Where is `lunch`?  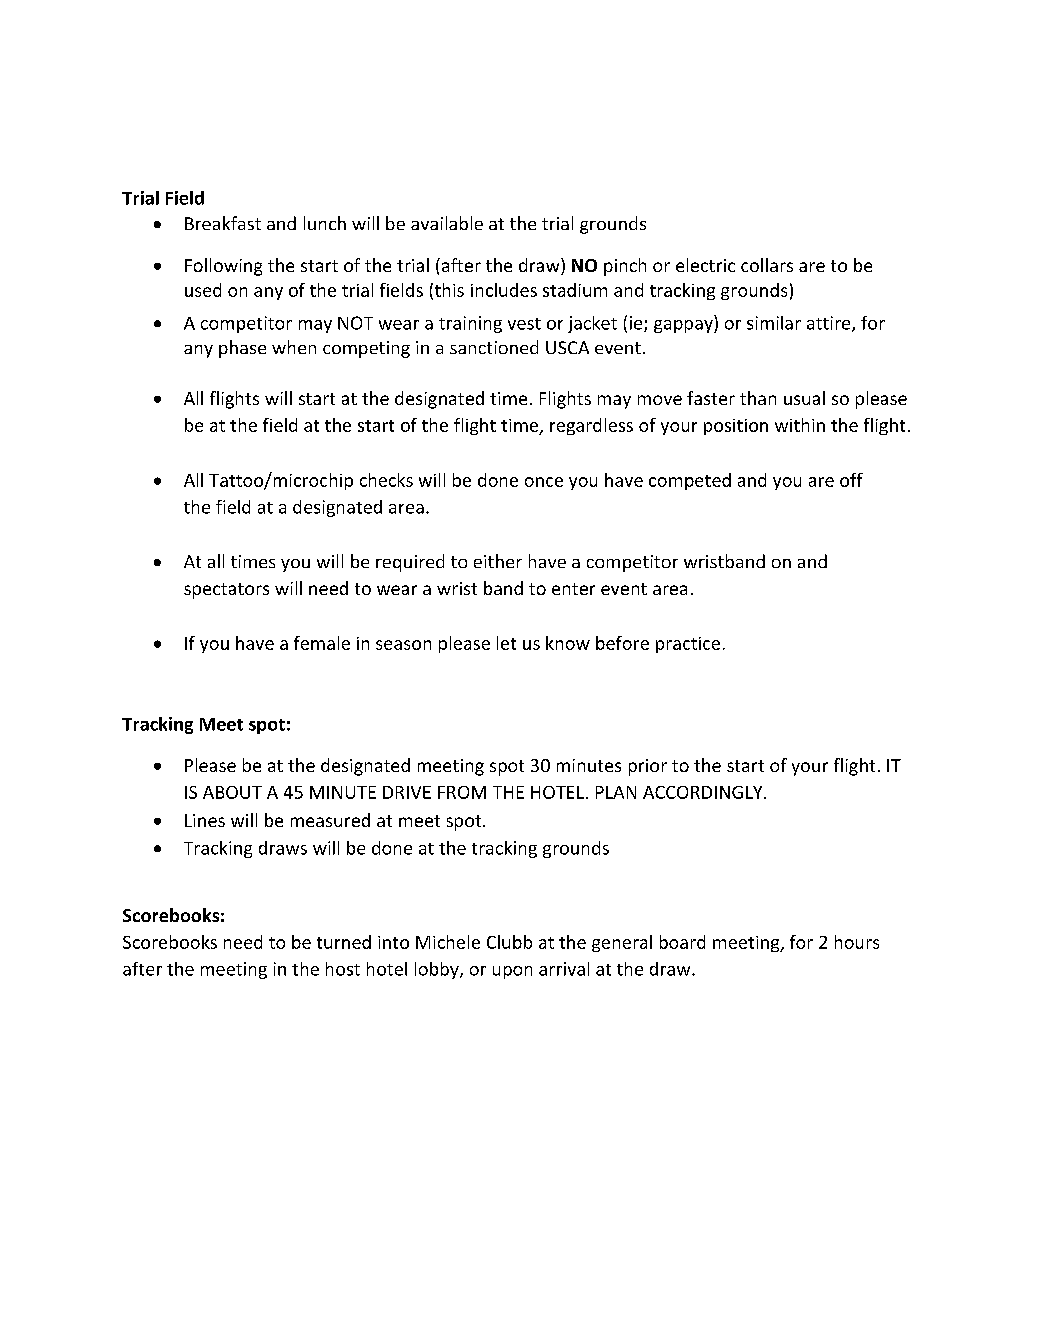
lunch is located at coordinates (325, 223).
